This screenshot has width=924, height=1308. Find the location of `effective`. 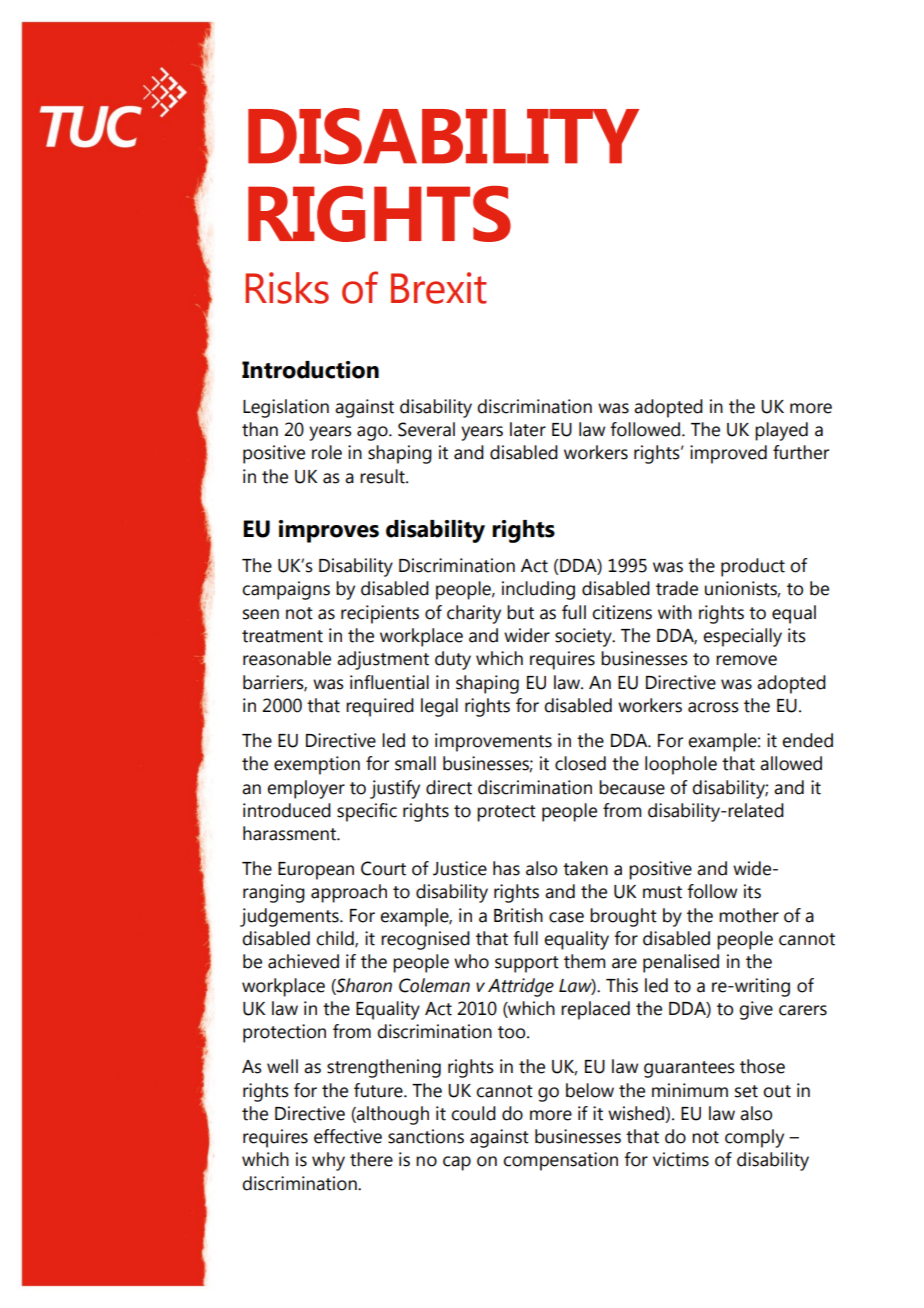

effective is located at coordinates (348, 1136).
